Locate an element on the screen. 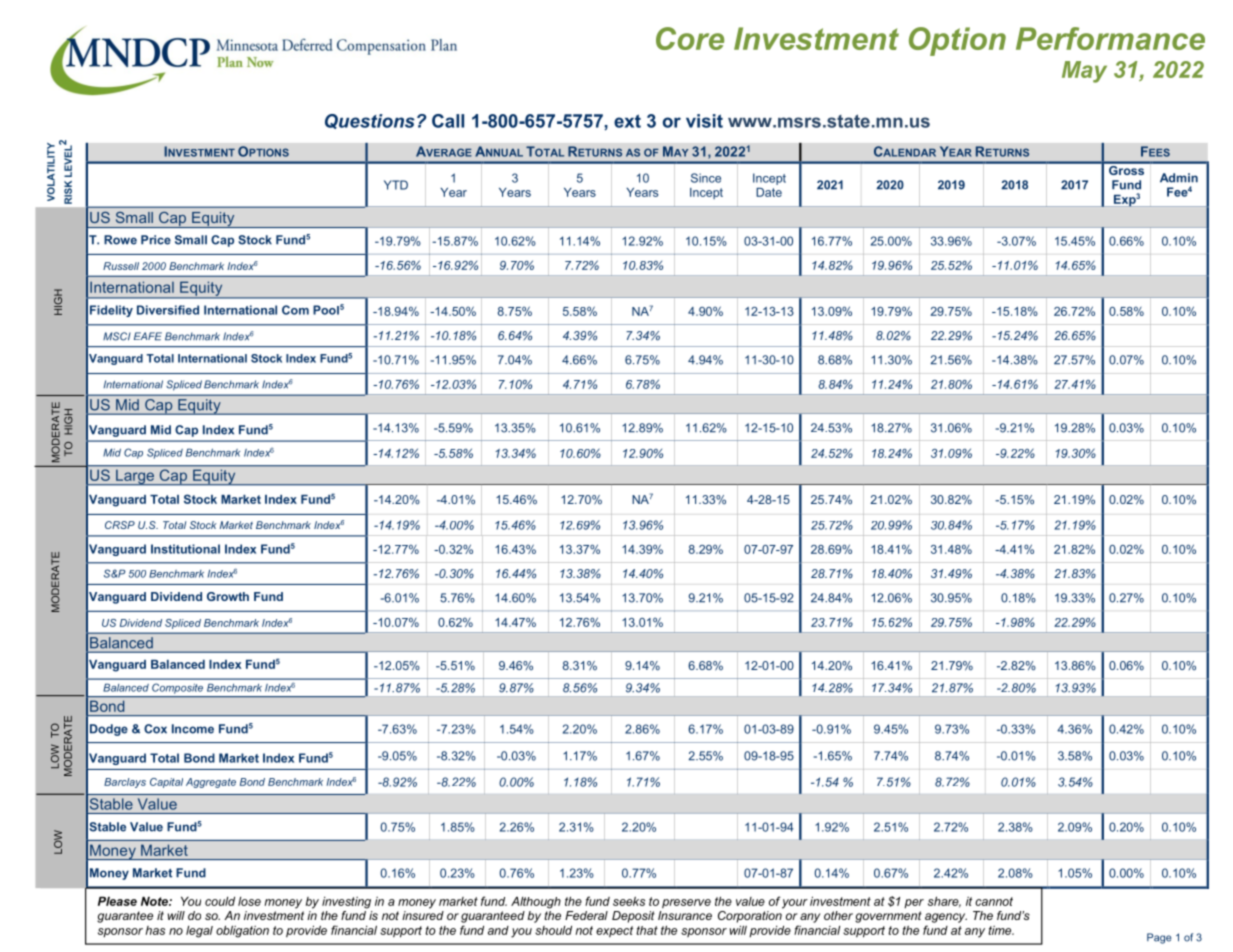 The width and height of the screenshot is (1233, 952). lose is located at coordinates (249, 901).
